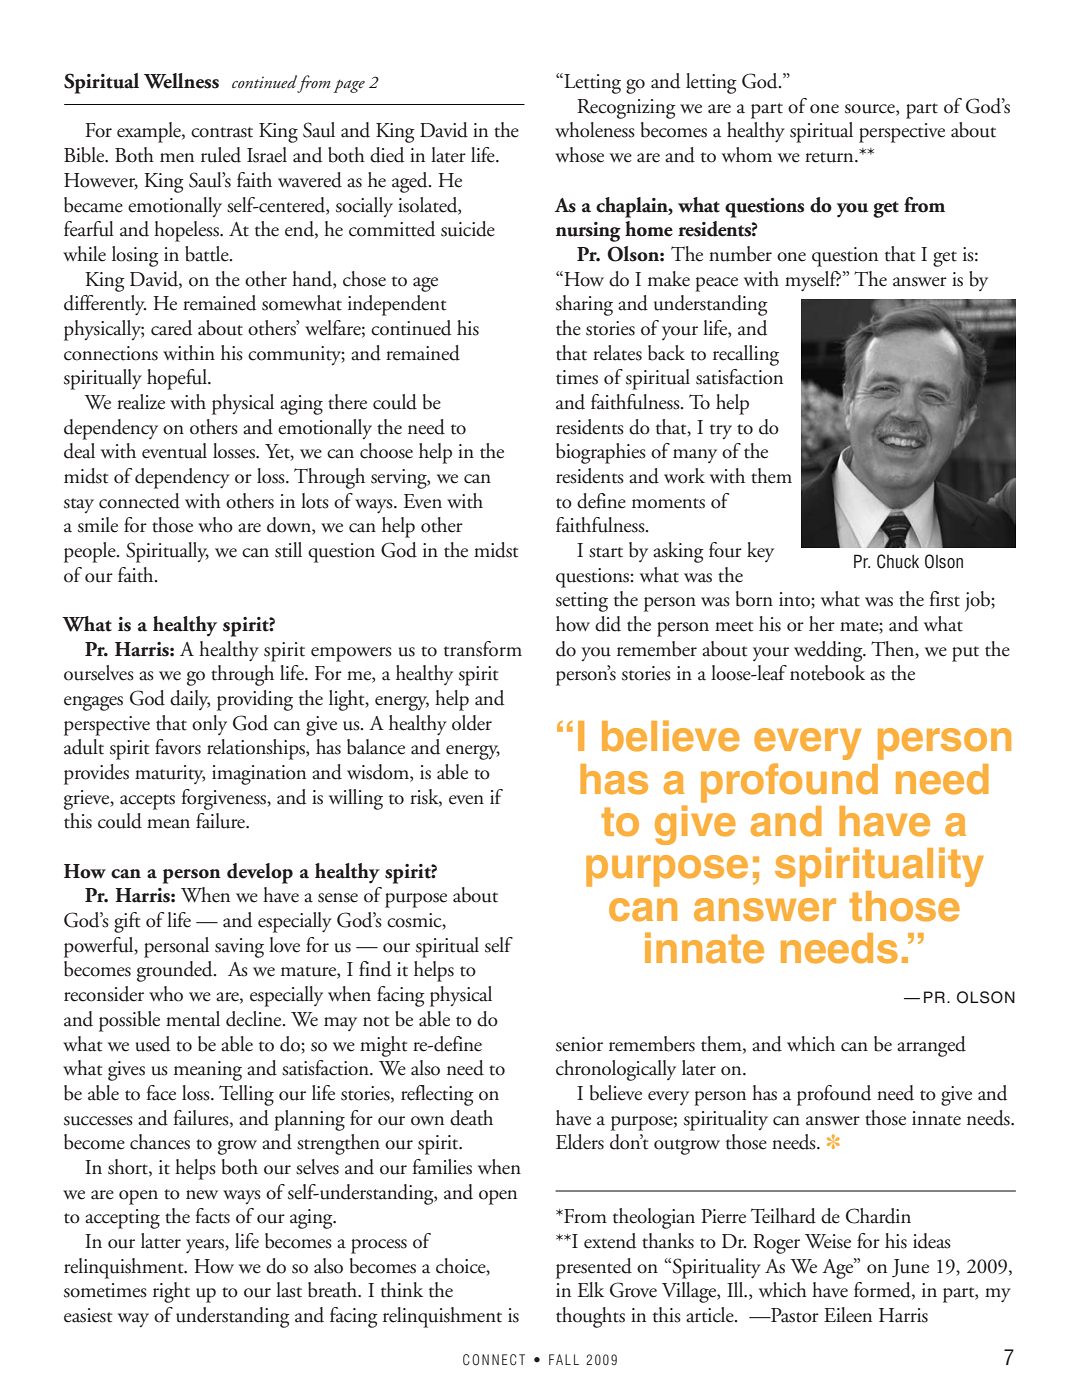 The height and width of the screenshot is (1396, 1079). I want to click on return, so click(830, 157).
